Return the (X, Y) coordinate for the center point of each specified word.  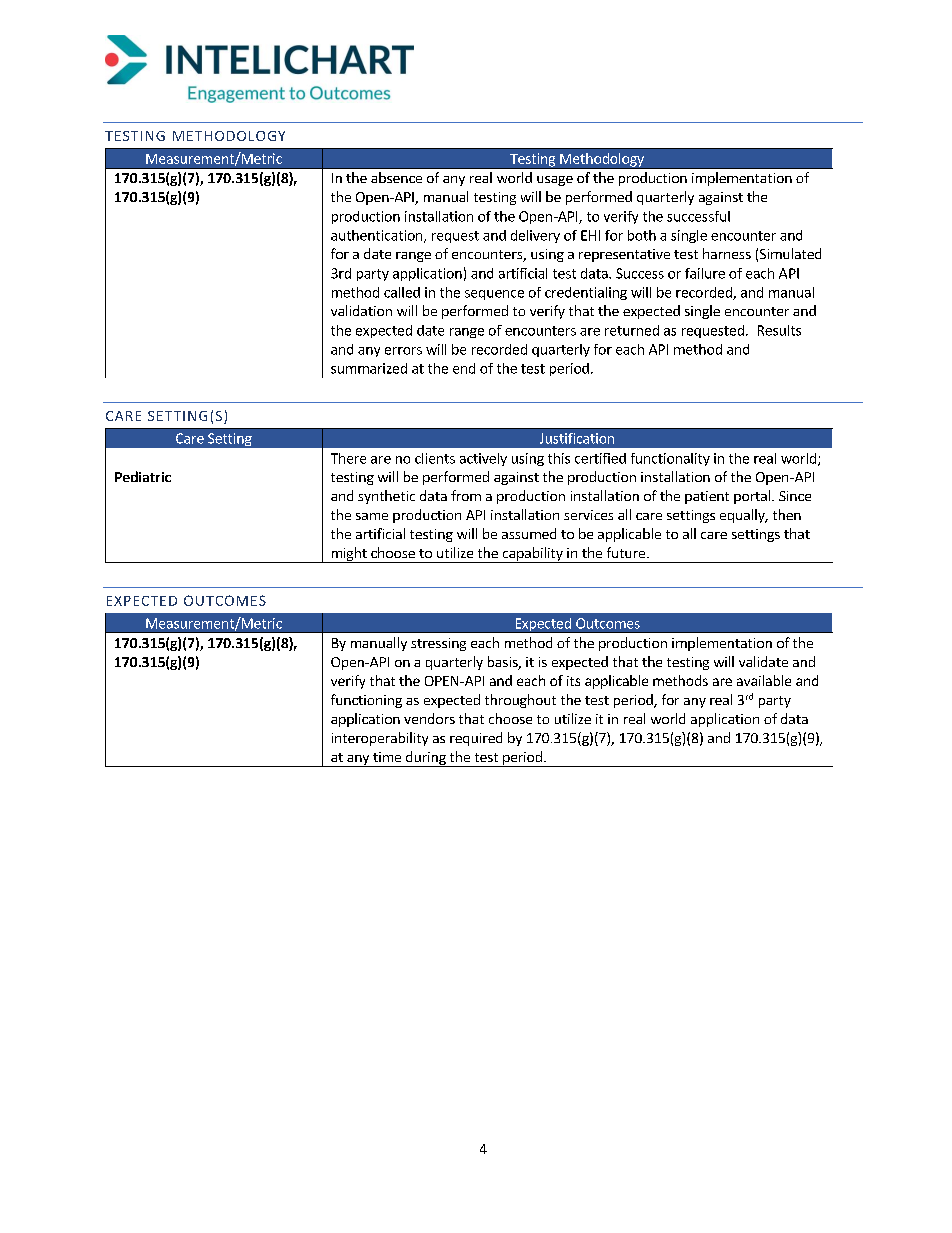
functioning (366, 701)
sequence (494, 295)
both (642, 235)
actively (483, 459)
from (466, 495)
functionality (670, 459)
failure (705, 273)
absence (396, 177)
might (349, 555)
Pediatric (143, 476)
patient (707, 497)
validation (361, 310)
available (764, 680)
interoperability (380, 739)
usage (555, 181)
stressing (438, 644)
